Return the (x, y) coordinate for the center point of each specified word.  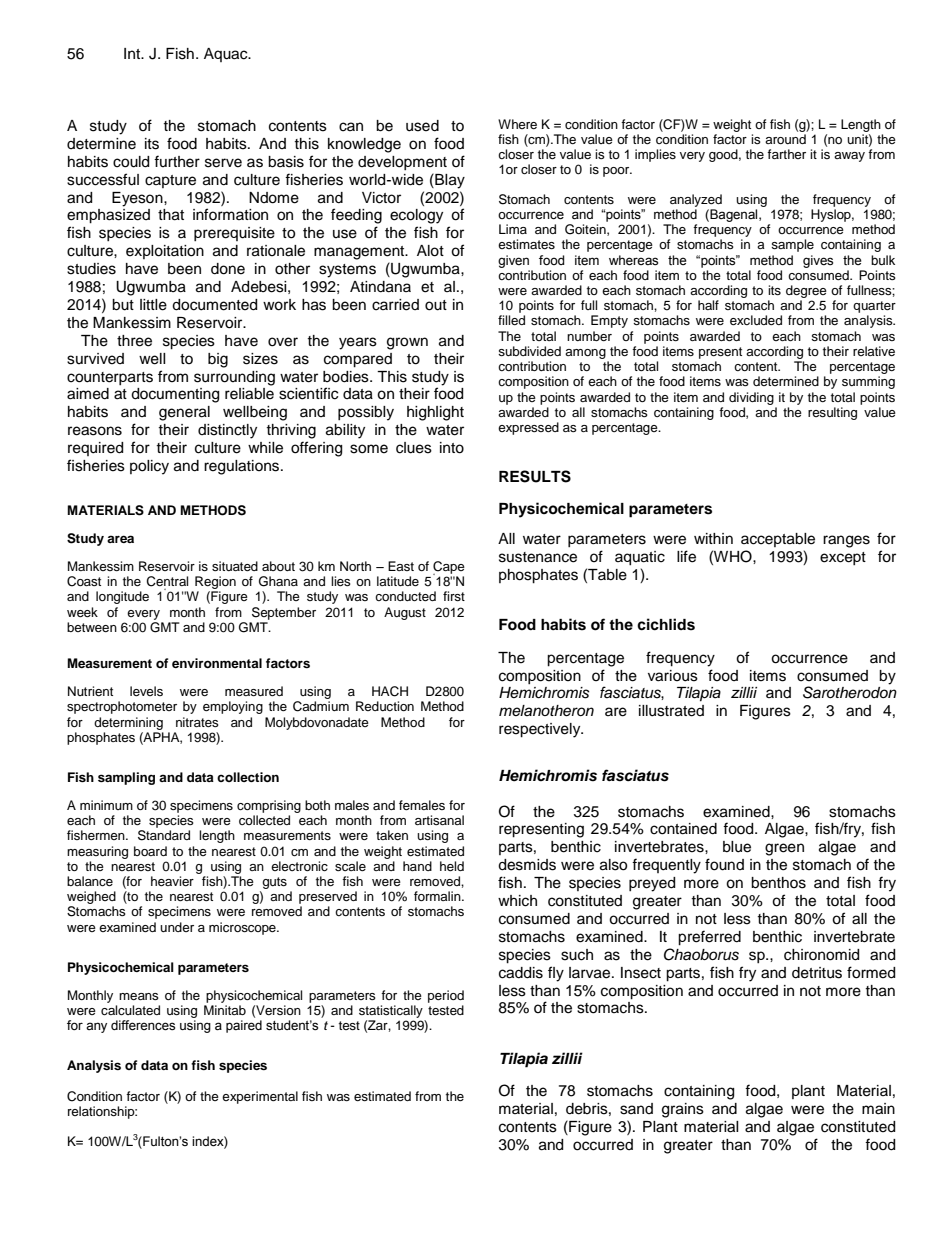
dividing (751, 398)
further (177, 161)
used (422, 126)
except (843, 558)
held (452, 866)
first (454, 596)
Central (167, 581)
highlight (435, 413)
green (784, 849)
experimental (260, 1097)
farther (786, 154)
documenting (175, 395)
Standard (164, 835)
